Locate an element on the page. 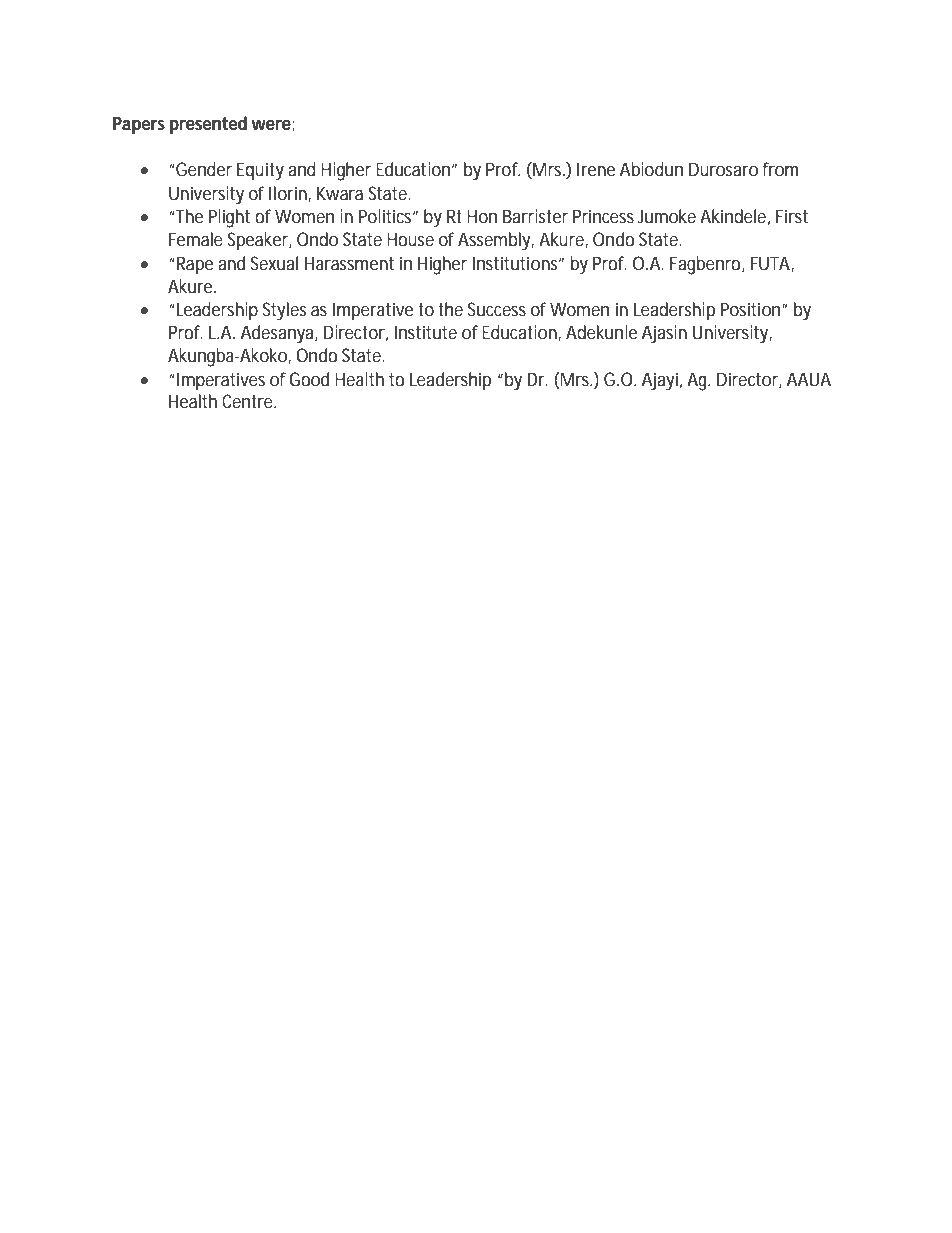 This page has height=1233, width=952. Centre is located at coordinates (249, 401).
